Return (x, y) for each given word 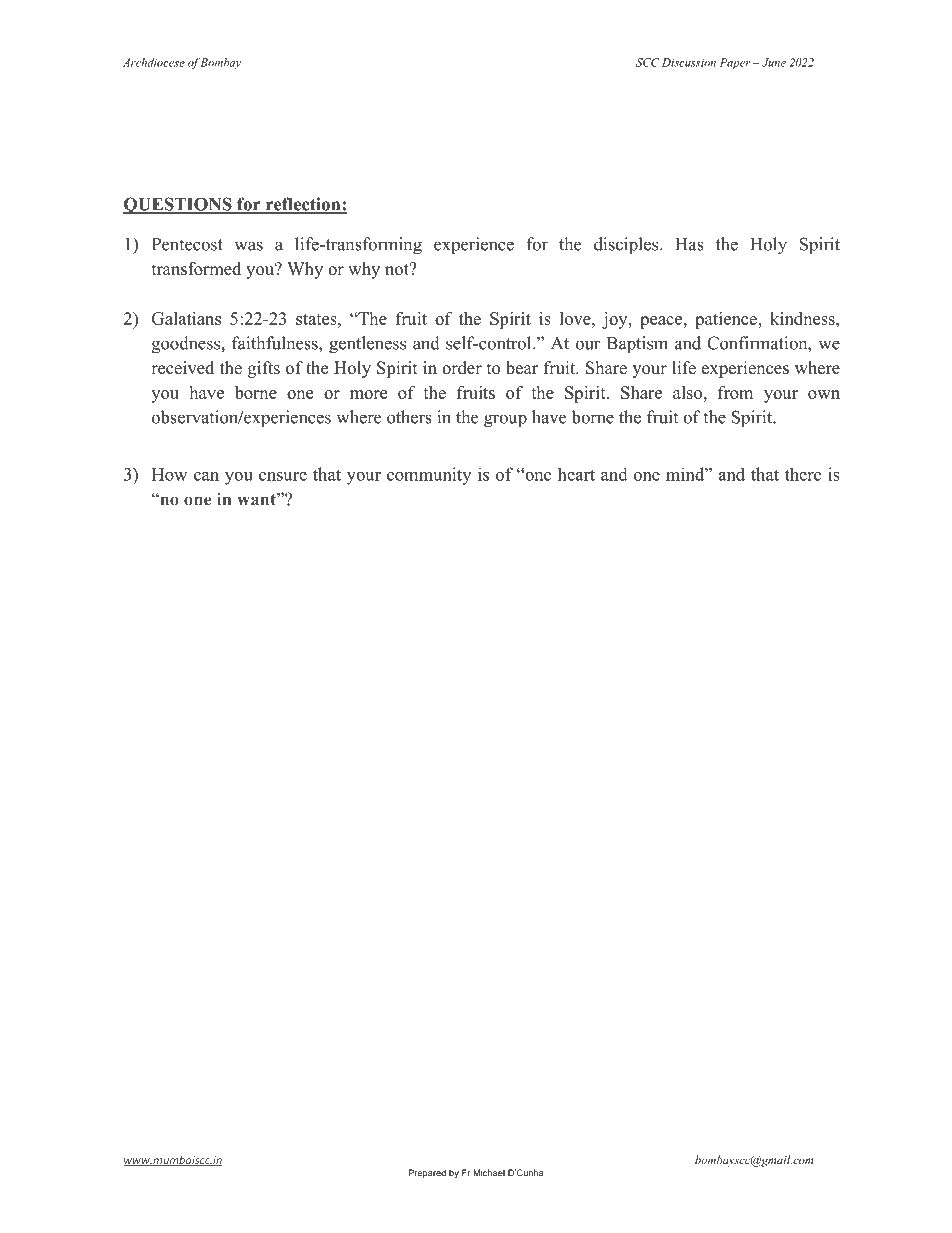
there (803, 474)
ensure (283, 476)
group (505, 421)
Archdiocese (154, 62)
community (429, 476)
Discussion (689, 62)
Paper (735, 63)
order (462, 368)
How (169, 474)
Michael (489, 1173)
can (206, 476)
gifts (264, 369)
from (735, 392)
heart (576, 474)
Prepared (427, 1173)
